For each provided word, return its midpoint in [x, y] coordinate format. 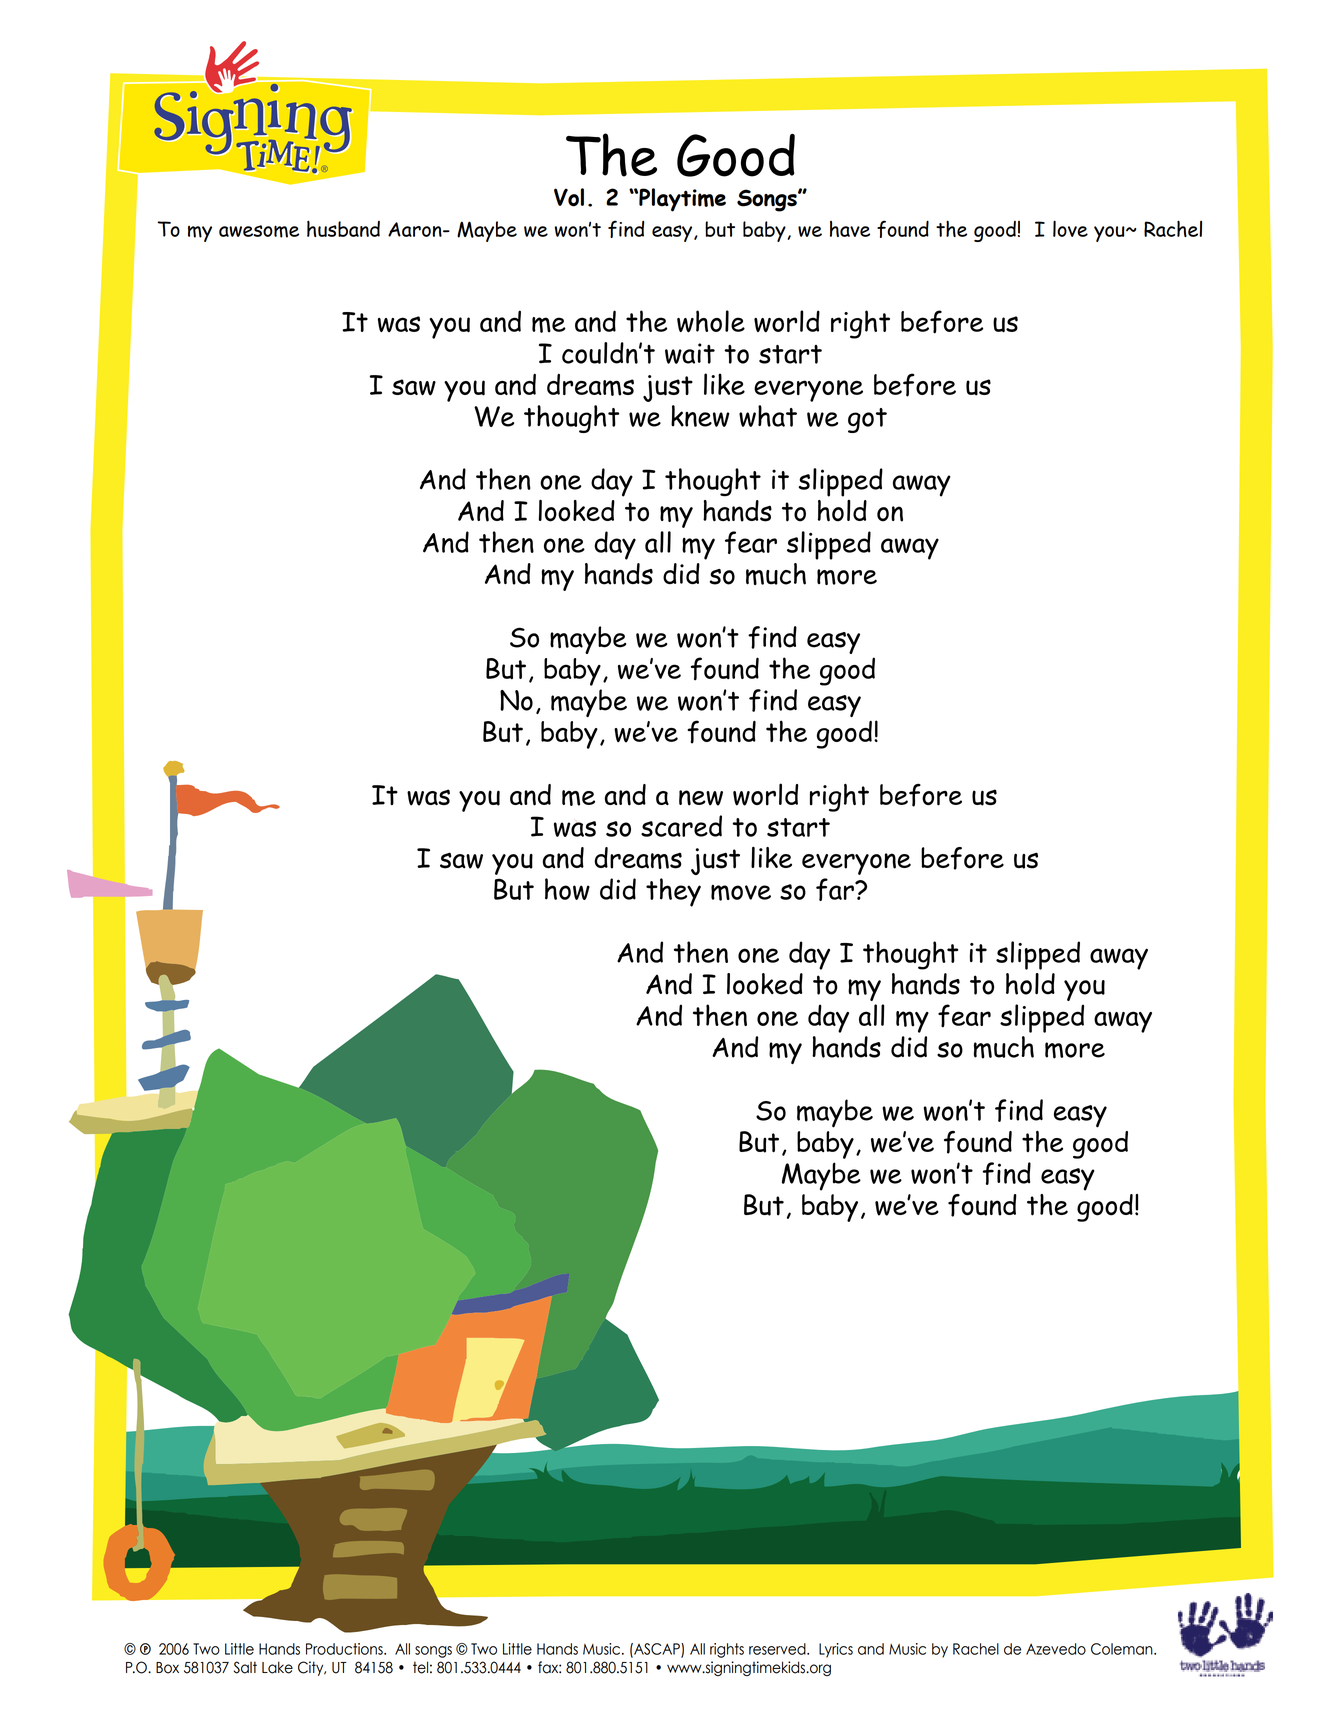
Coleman [1123, 1649]
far [836, 889]
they [673, 892]
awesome [259, 231]
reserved [778, 1649]
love [1070, 228]
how [567, 889]
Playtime [681, 200]
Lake [277, 1667]
